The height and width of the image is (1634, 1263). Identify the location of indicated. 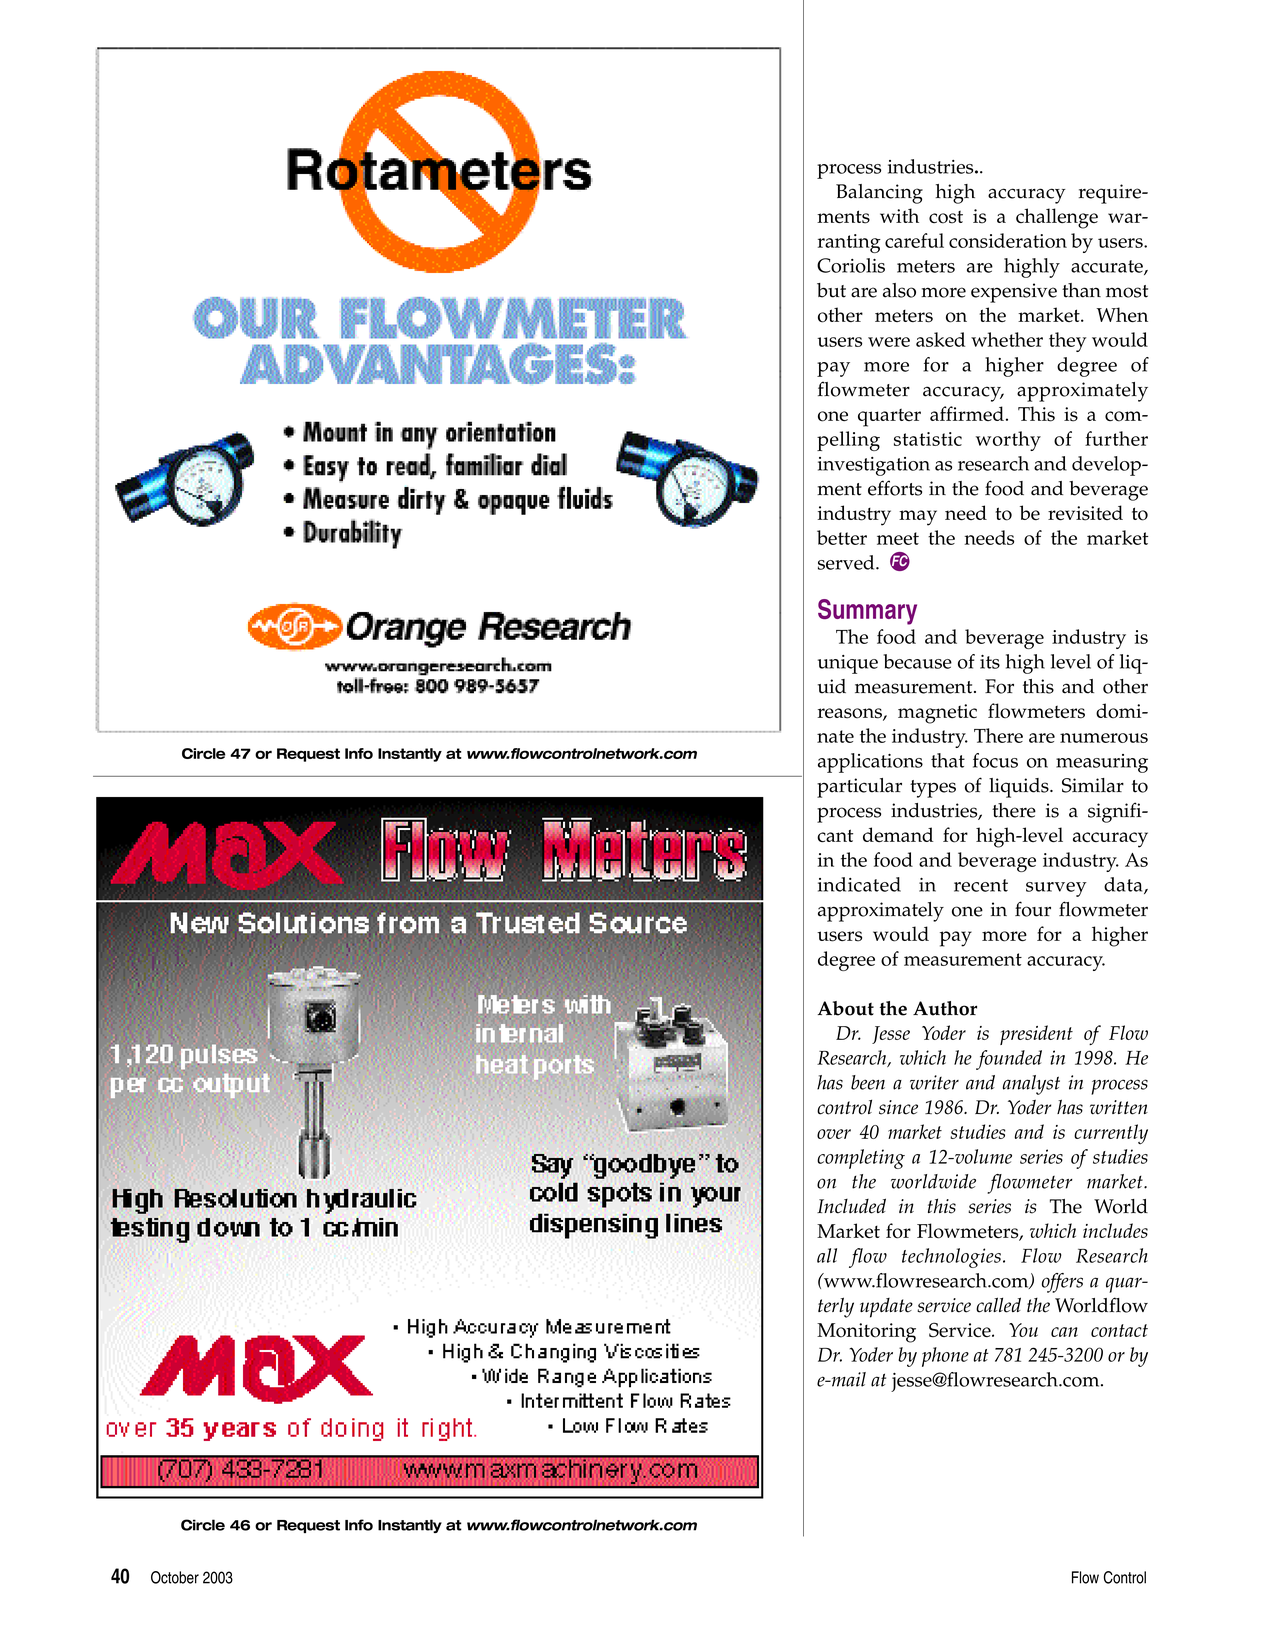
(859, 884).
